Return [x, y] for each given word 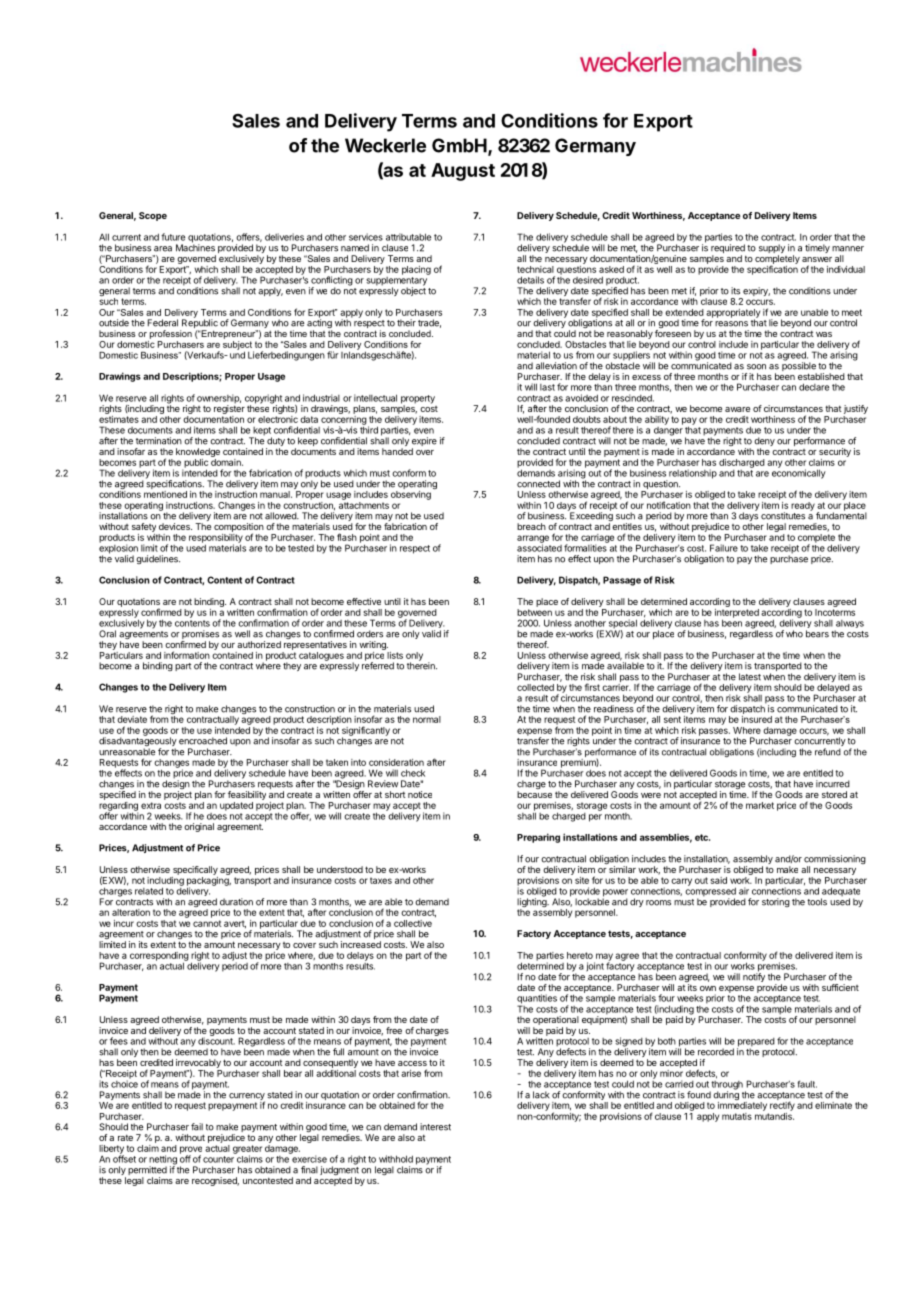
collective [413, 923]
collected [535, 687]
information [187, 655]
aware [737, 409]
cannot [207, 923]
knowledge [198, 452]
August [463, 172]
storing [776, 902]
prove [191, 1151]
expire [424, 443]
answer [817, 259]
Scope [153, 216]
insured [757, 719]
